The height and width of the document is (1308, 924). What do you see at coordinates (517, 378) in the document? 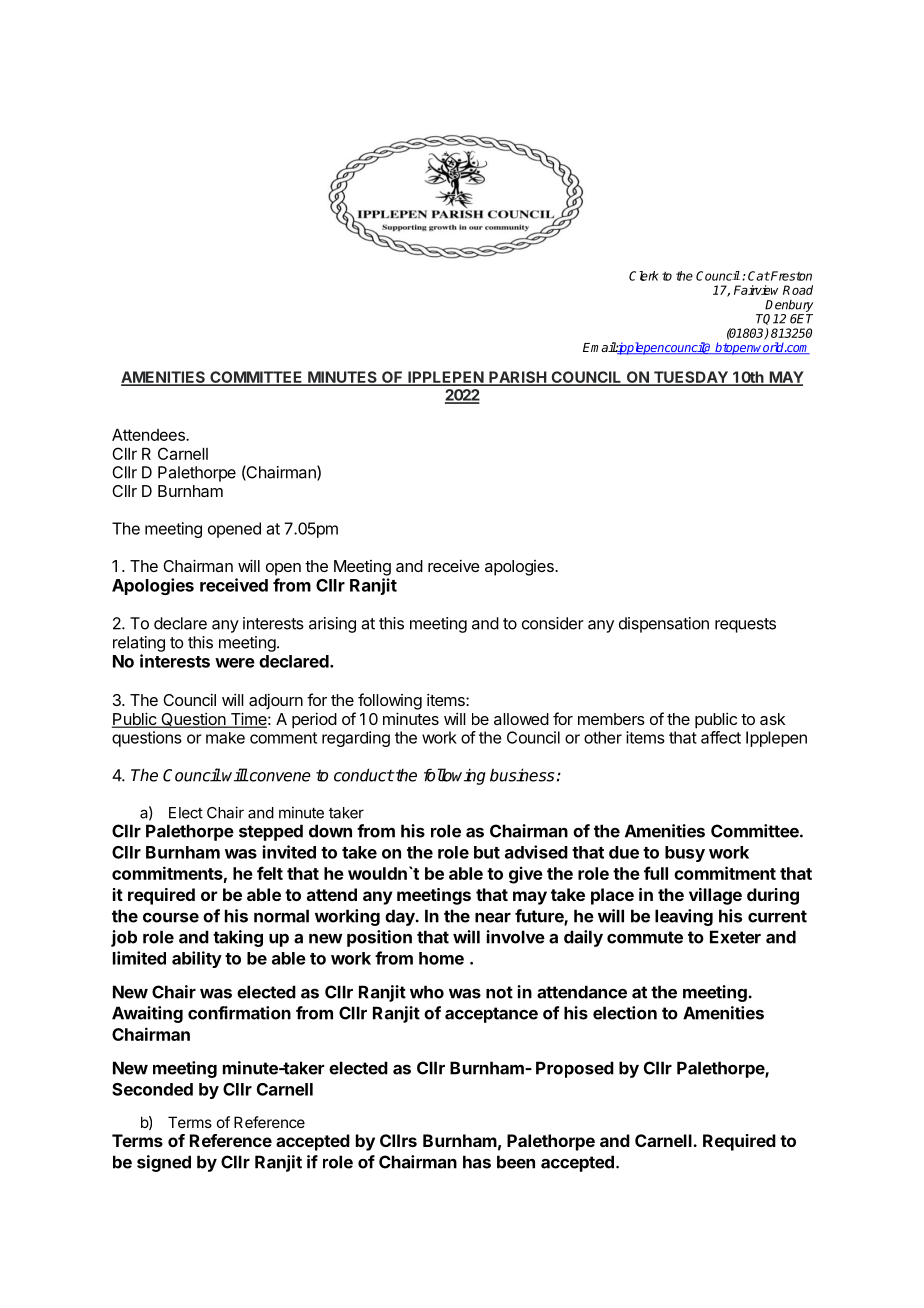
I see `PARISH` at bounding box center [517, 378].
